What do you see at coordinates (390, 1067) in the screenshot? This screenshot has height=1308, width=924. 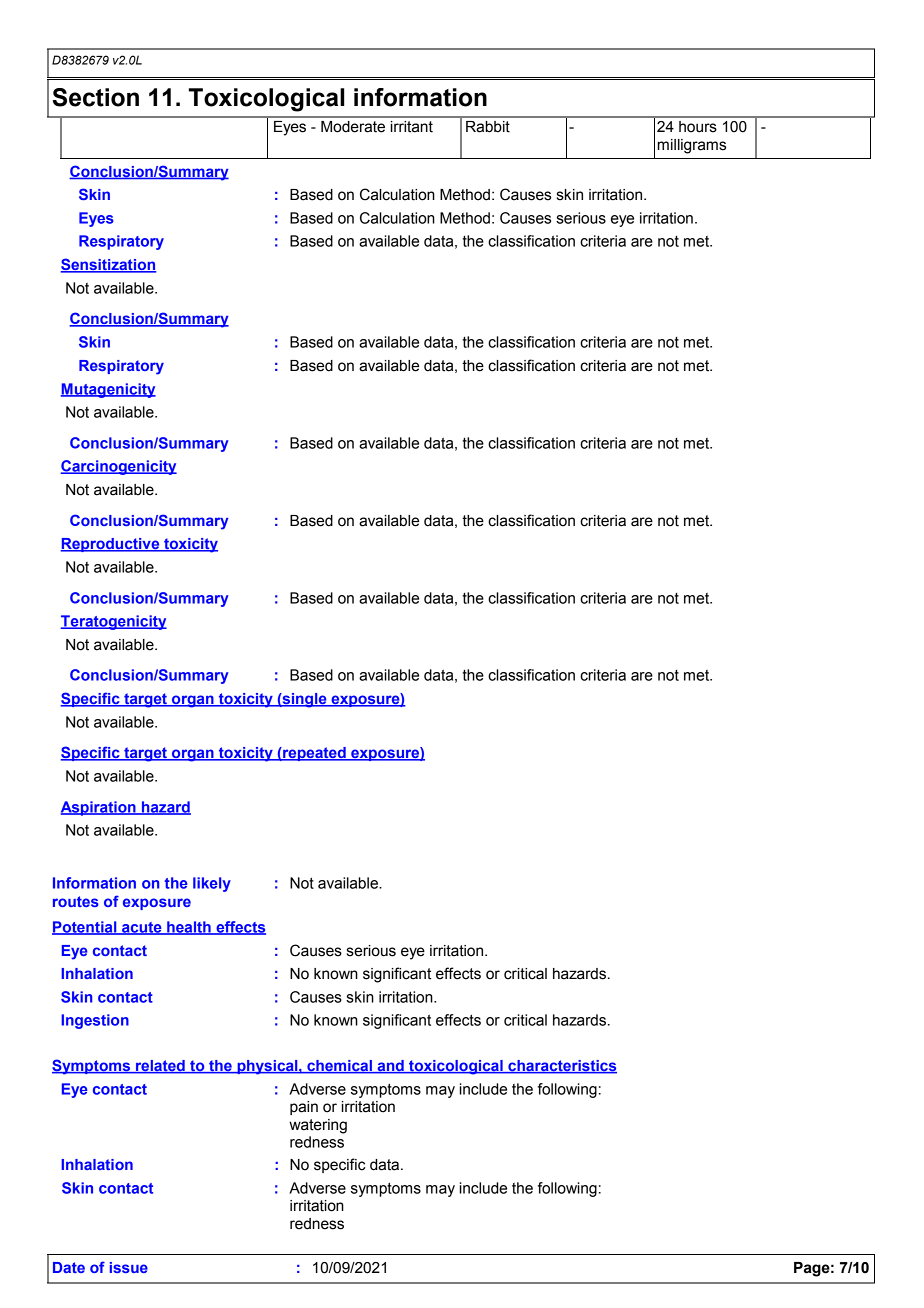 I see `and` at bounding box center [390, 1067].
